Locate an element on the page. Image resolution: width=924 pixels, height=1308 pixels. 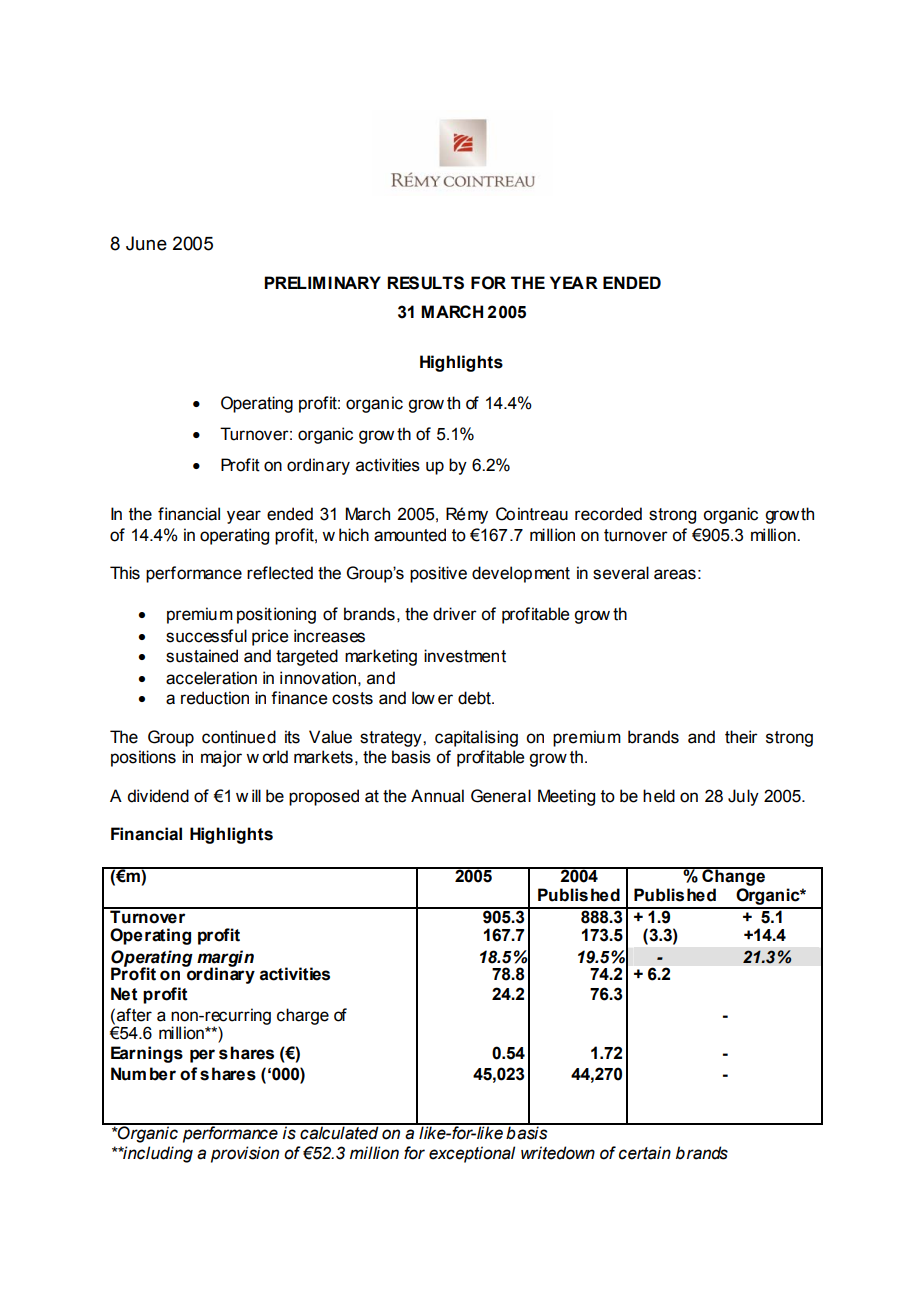
recorded is located at coordinates (608, 514).
